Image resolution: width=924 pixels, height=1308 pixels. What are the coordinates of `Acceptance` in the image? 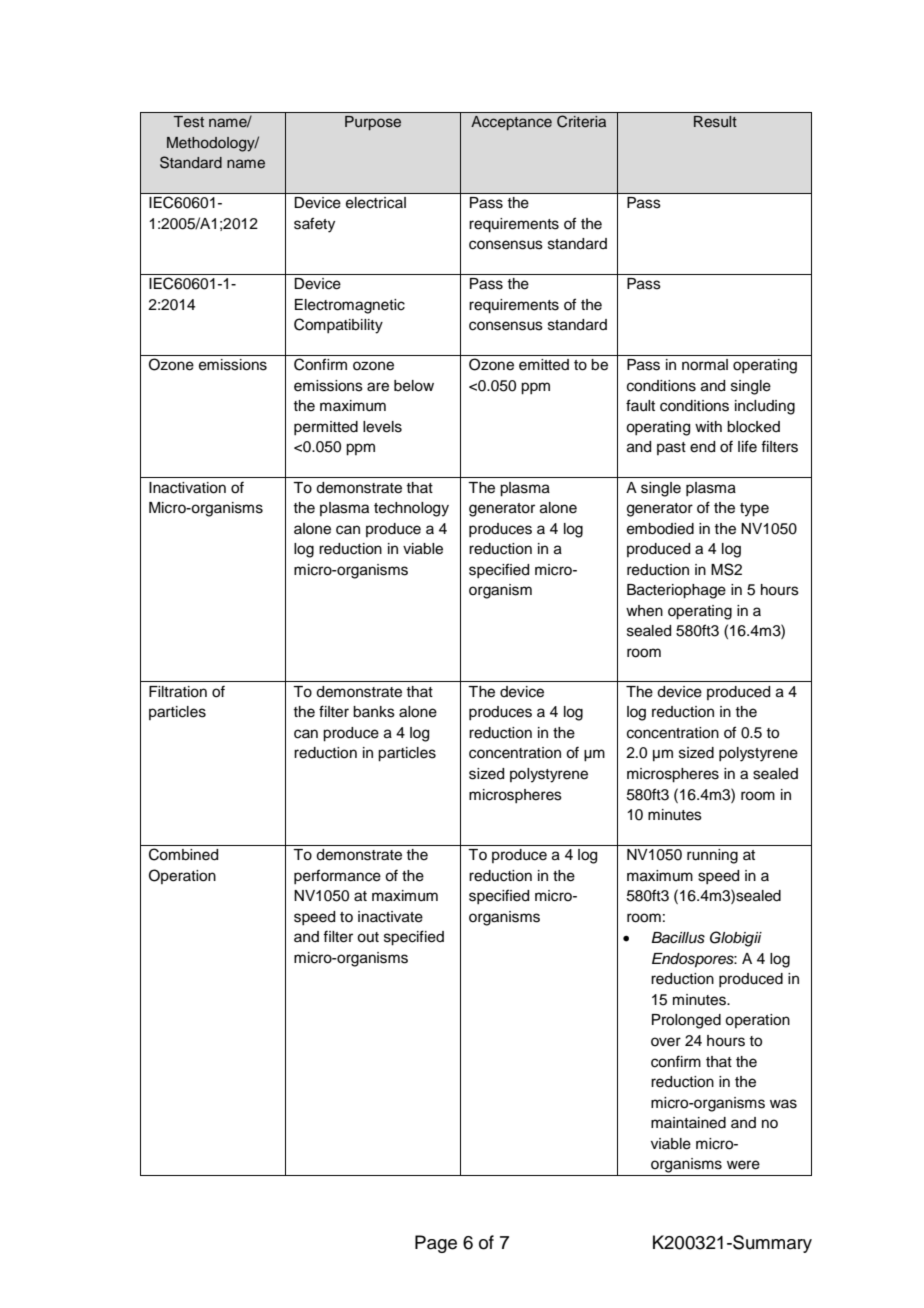 It's located at (511, 123).
